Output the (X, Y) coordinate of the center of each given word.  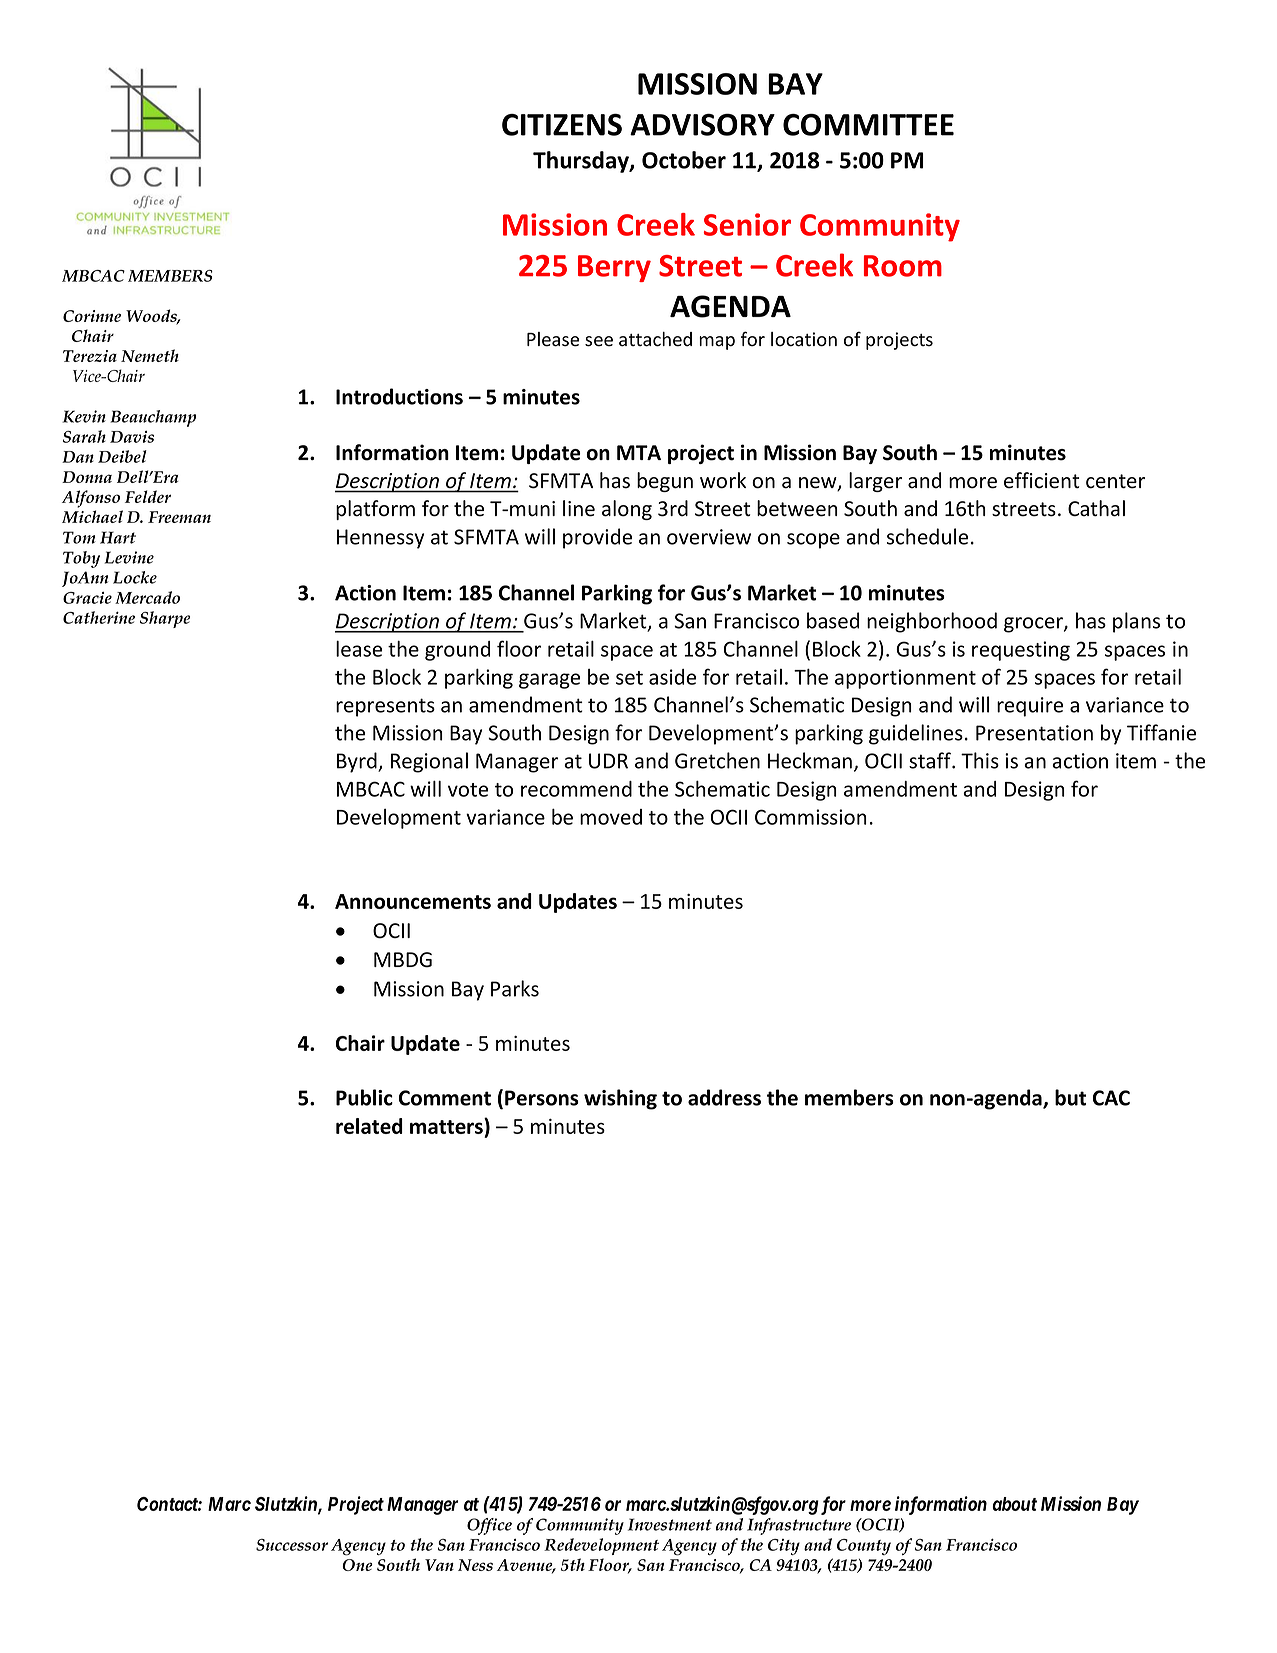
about (1014, 1504)
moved (611, 817)
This (980, 760)
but (1070, 1097)
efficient (1041, 480)
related (369, 1126)
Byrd (358, 762)
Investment (670, 1524)
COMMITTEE (868, 125)
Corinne (92, 316)
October (684, 160)
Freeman (179, 517)
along (627, 510)
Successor (292, 1545)
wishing (620, 1099)
